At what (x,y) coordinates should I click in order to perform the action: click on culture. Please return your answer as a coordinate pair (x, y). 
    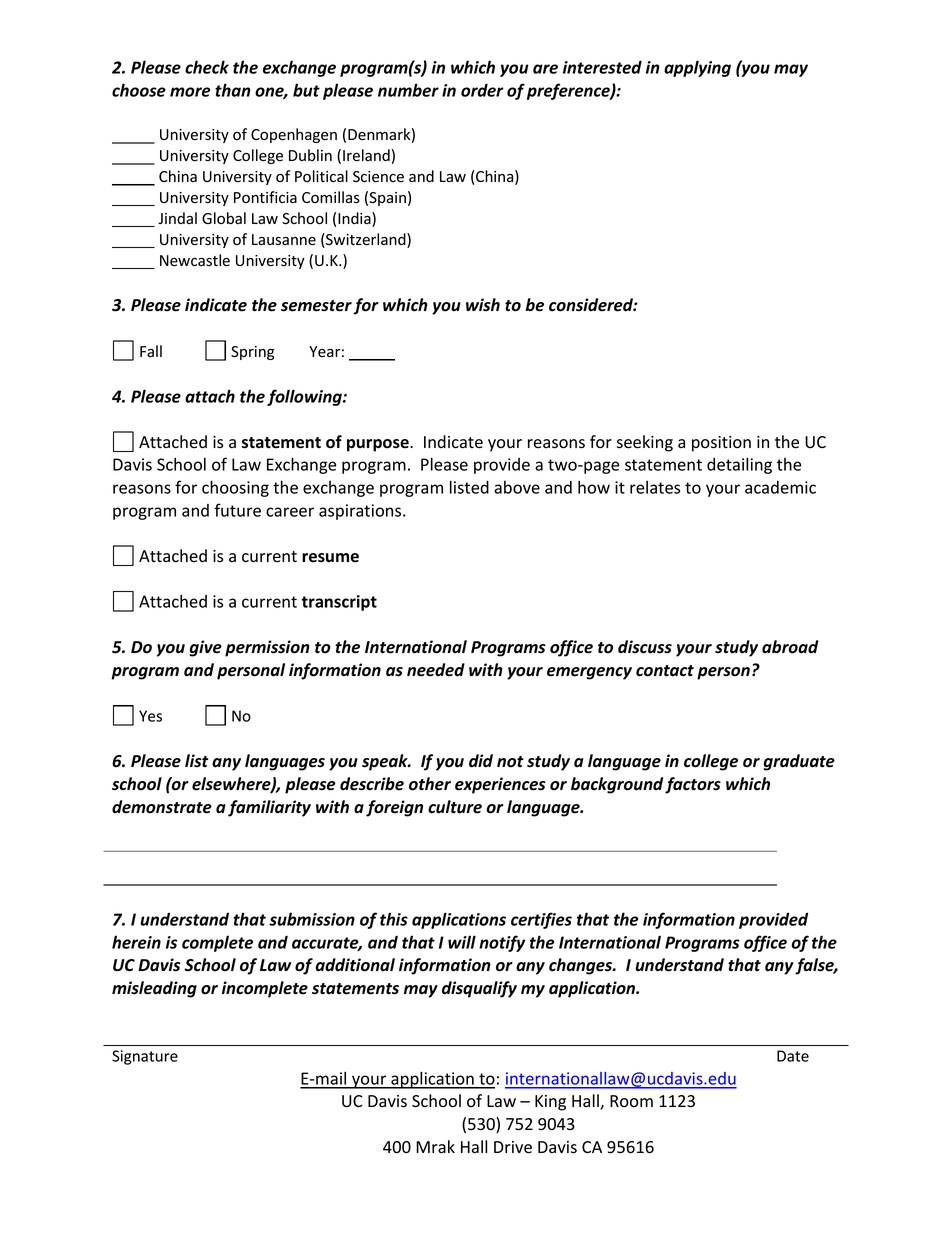
    Looking at the image, I should click on (455, 807).
